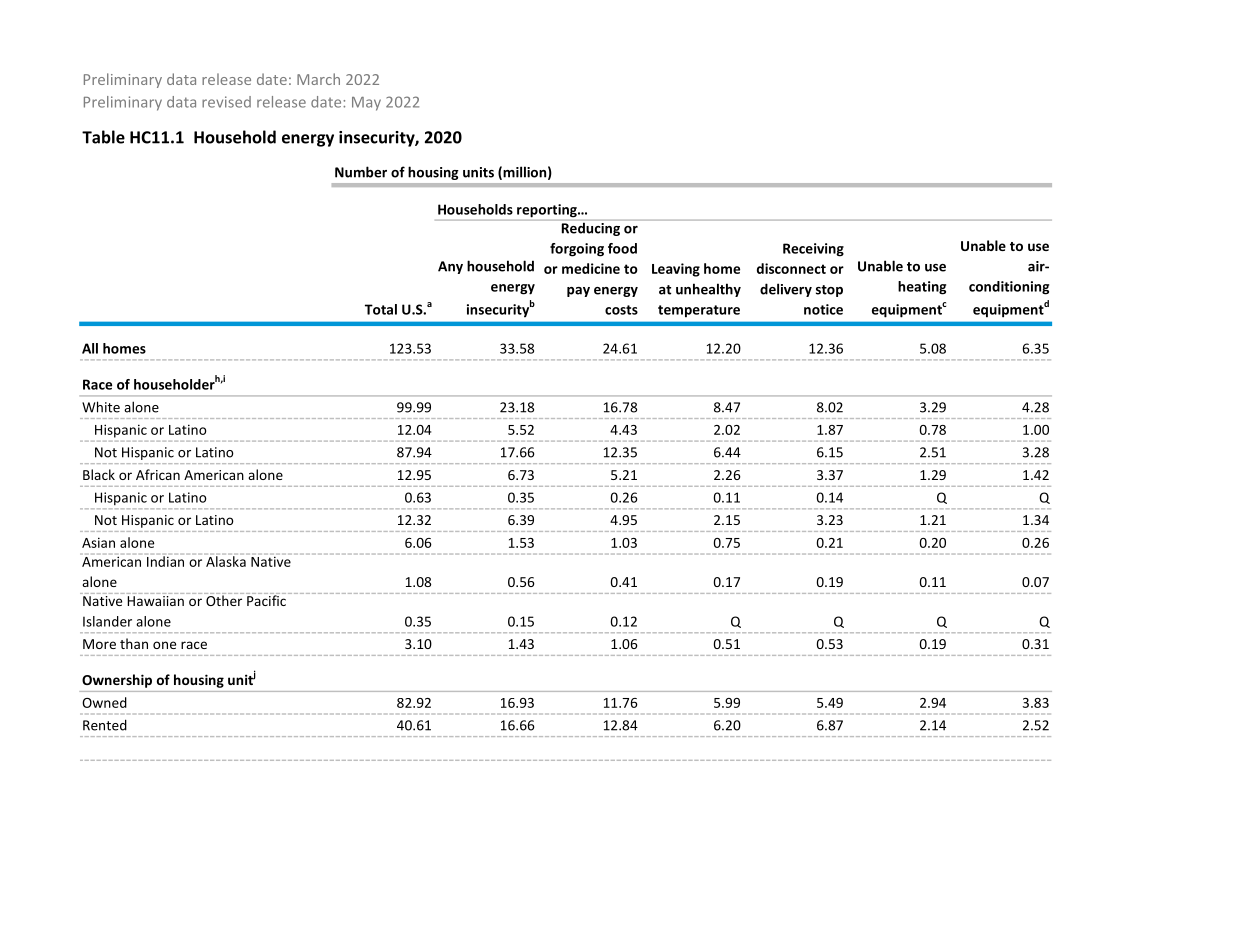 Image resolution: width=1233 pixels, height=952 pixels. Describe the element at coordinates (823, 309) in the screenshot. I see `notice` at that location.
